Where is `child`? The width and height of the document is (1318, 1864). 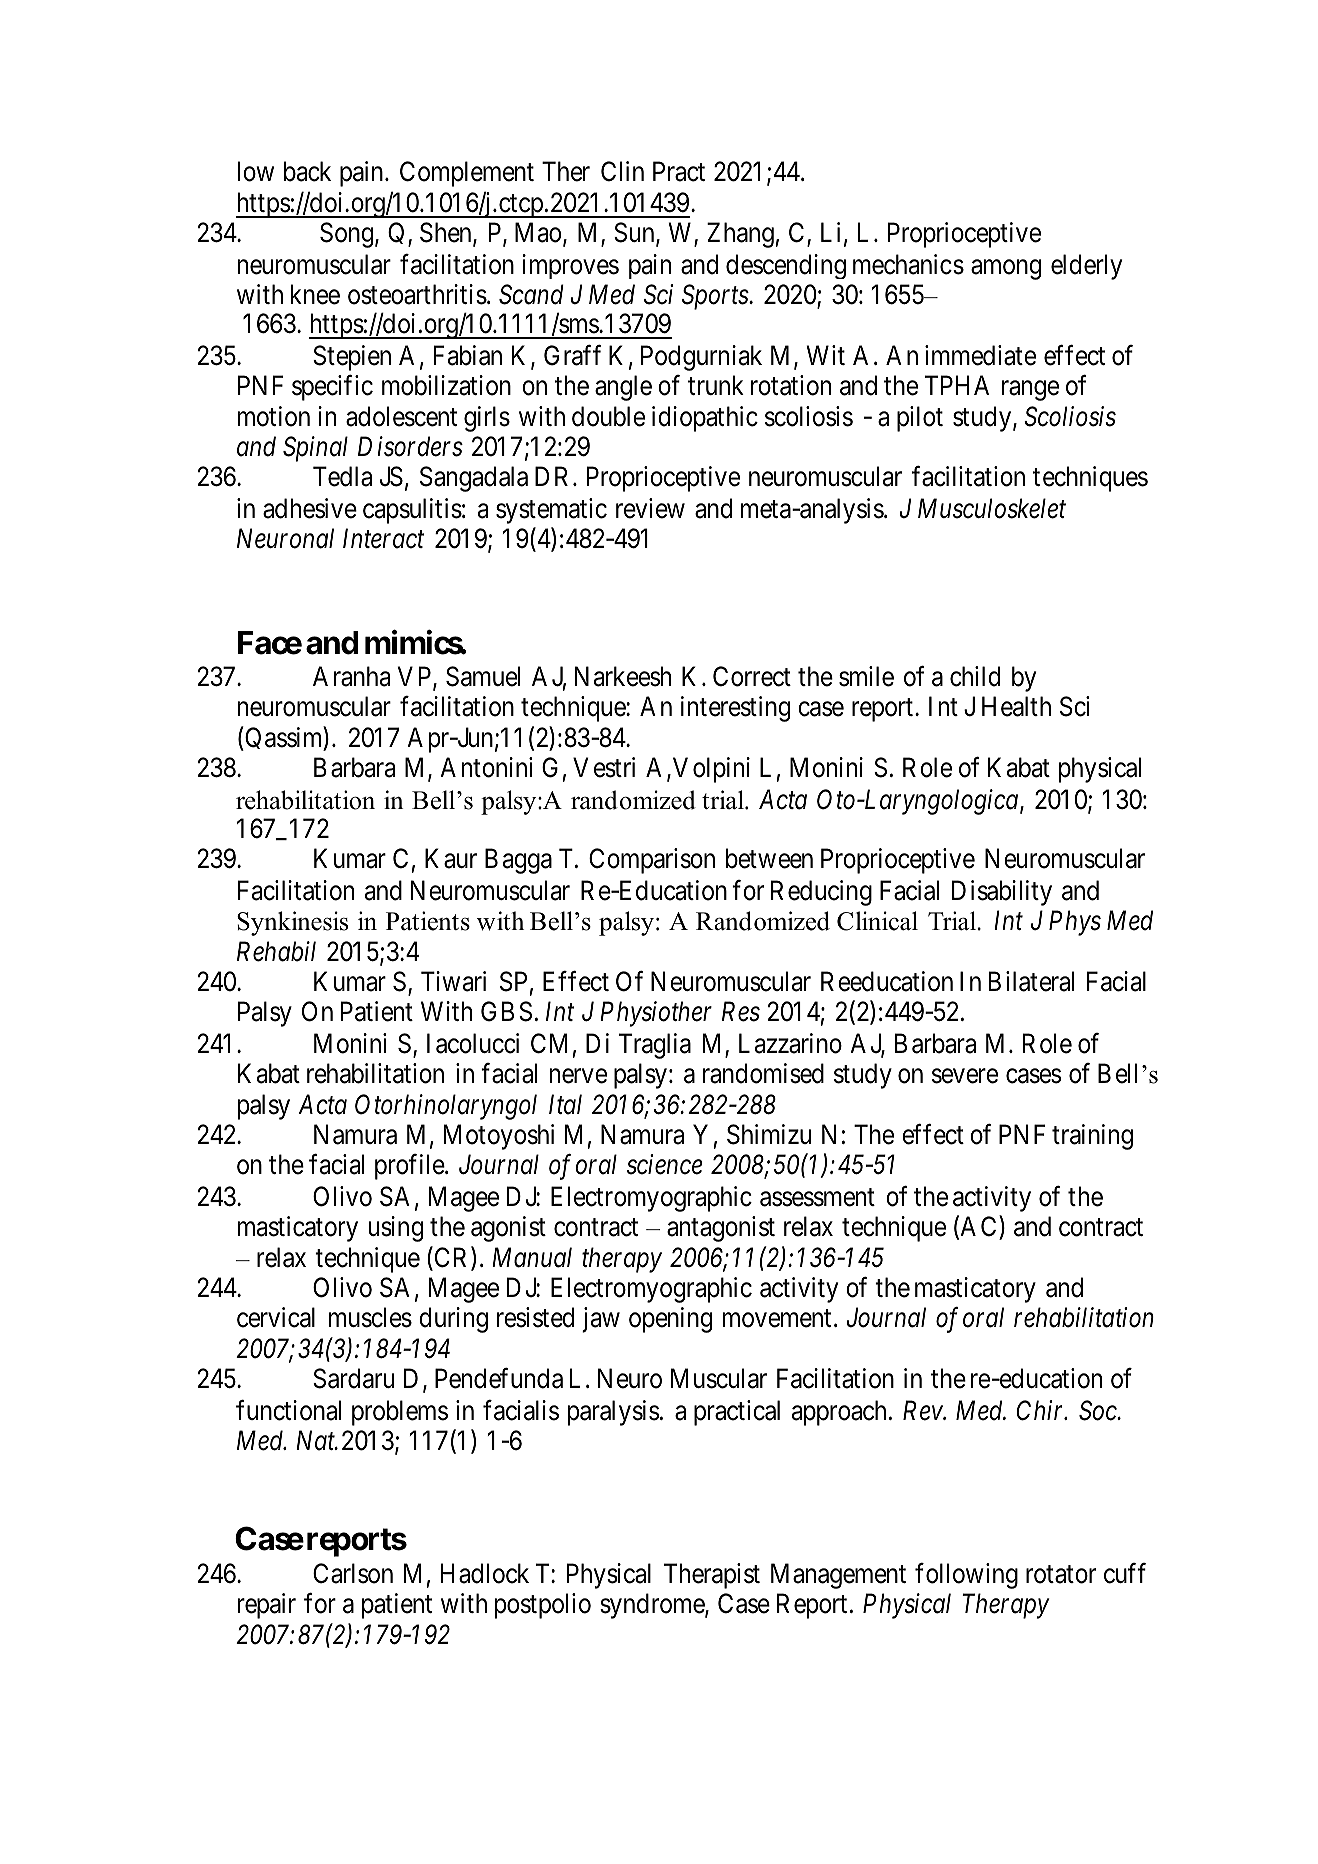
child is located at coordinates (975, 676).
